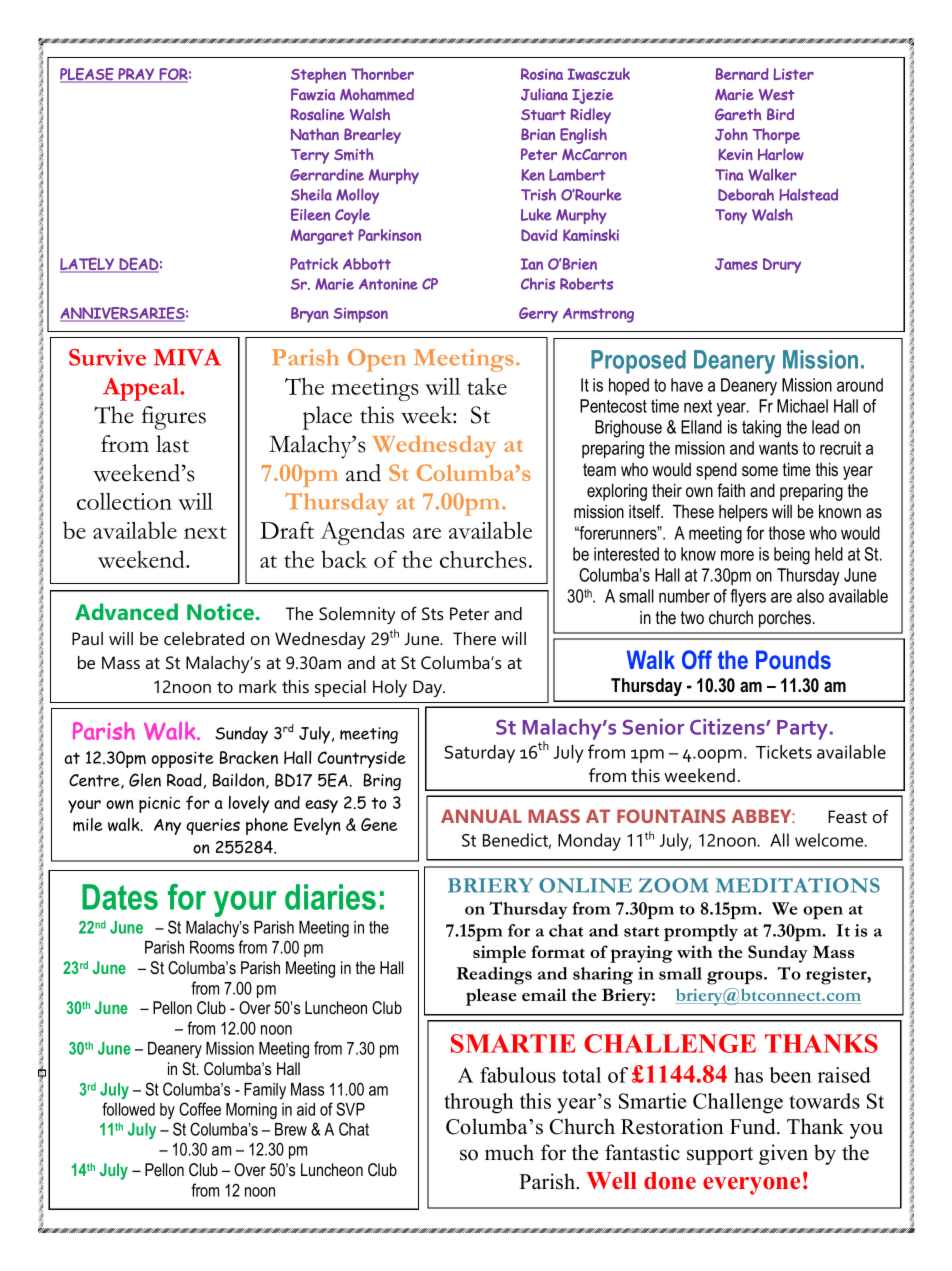 This document has width=952, height=1271. What do you see at coordinates (783, 1154) in the document?
I see `given` at bounding box center [783, 1154].
